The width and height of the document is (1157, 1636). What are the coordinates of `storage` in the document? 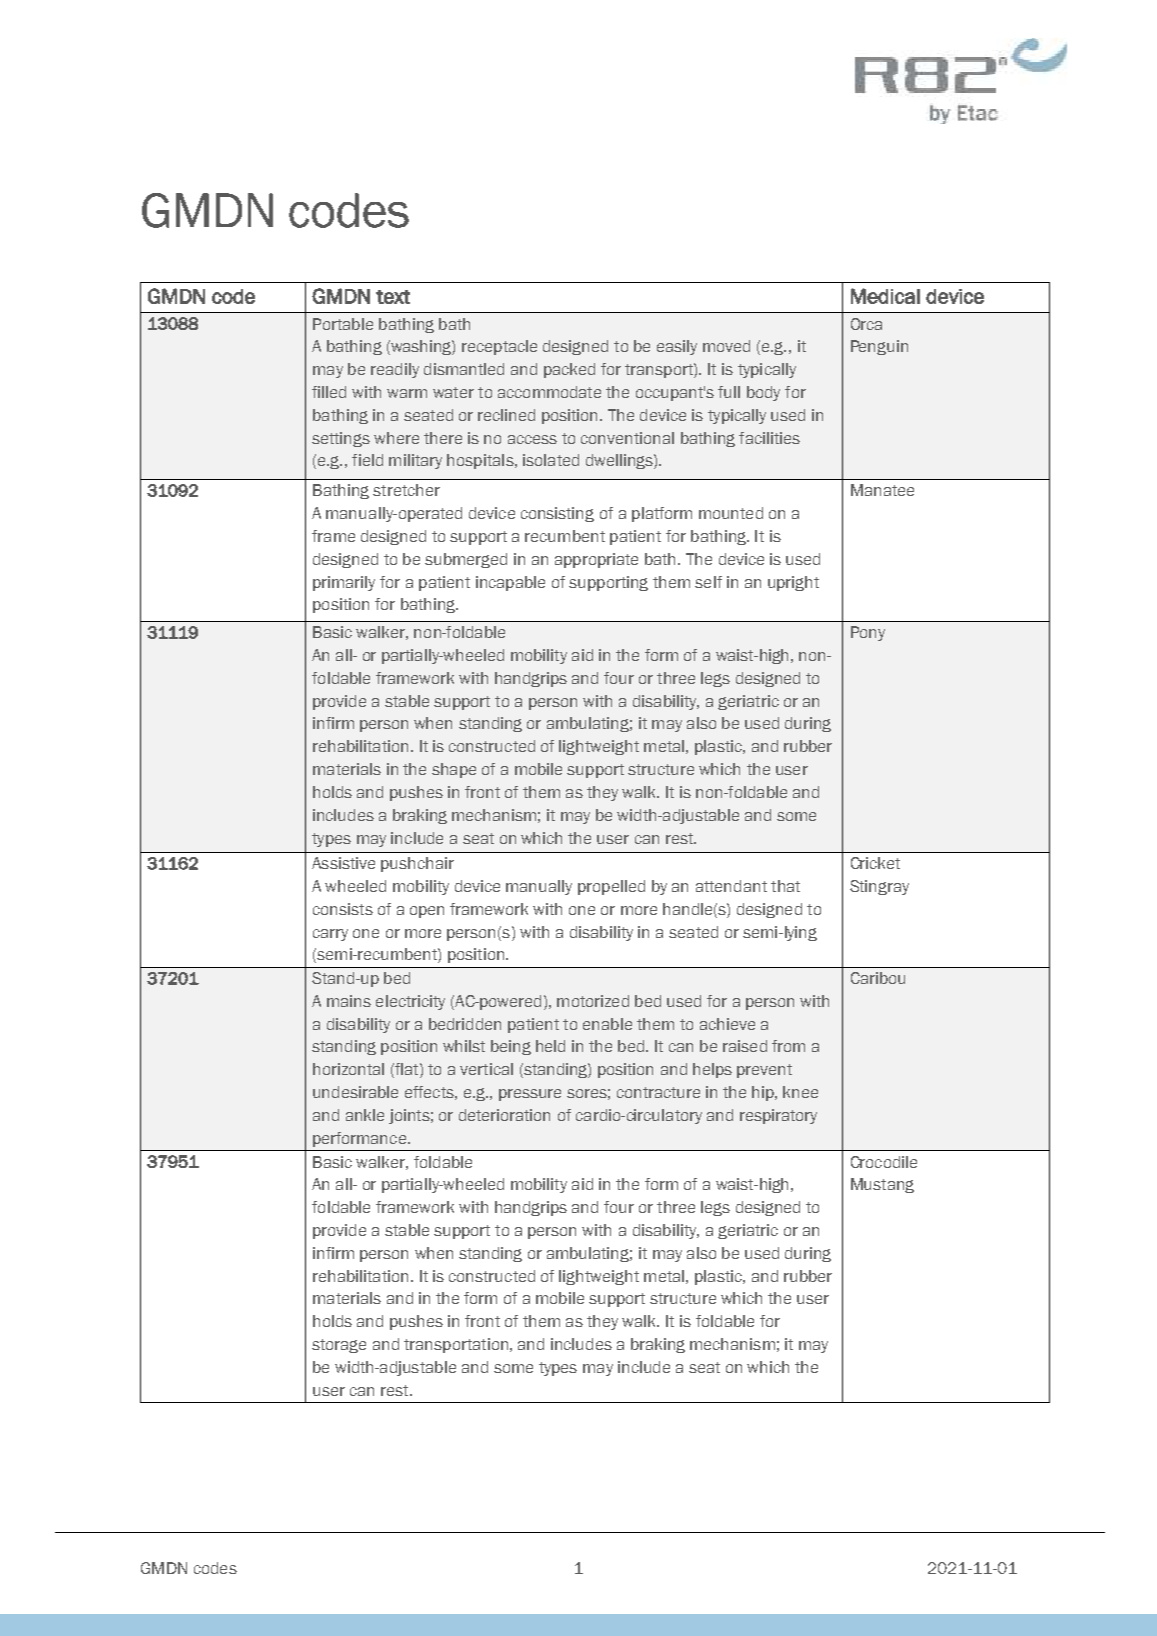 It's located at (339, 1346).
